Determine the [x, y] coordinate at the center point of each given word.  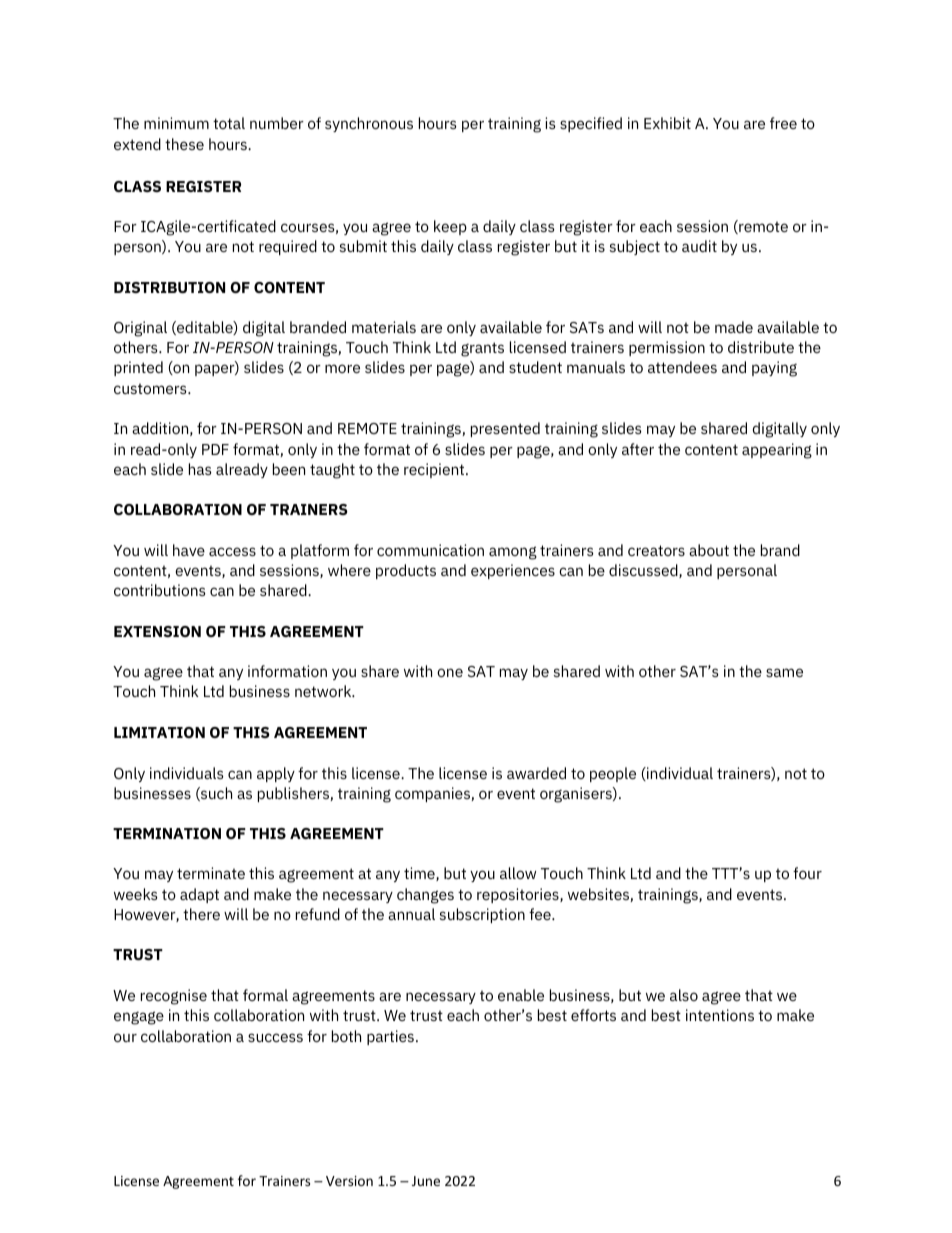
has [200, 469]
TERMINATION [167, 833]
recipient [435, 470]
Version [349, 1181]
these [184, 144]
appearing [777, 451]
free [783, 123]
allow [518, 873]
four [807, 873]
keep [450, 227]
